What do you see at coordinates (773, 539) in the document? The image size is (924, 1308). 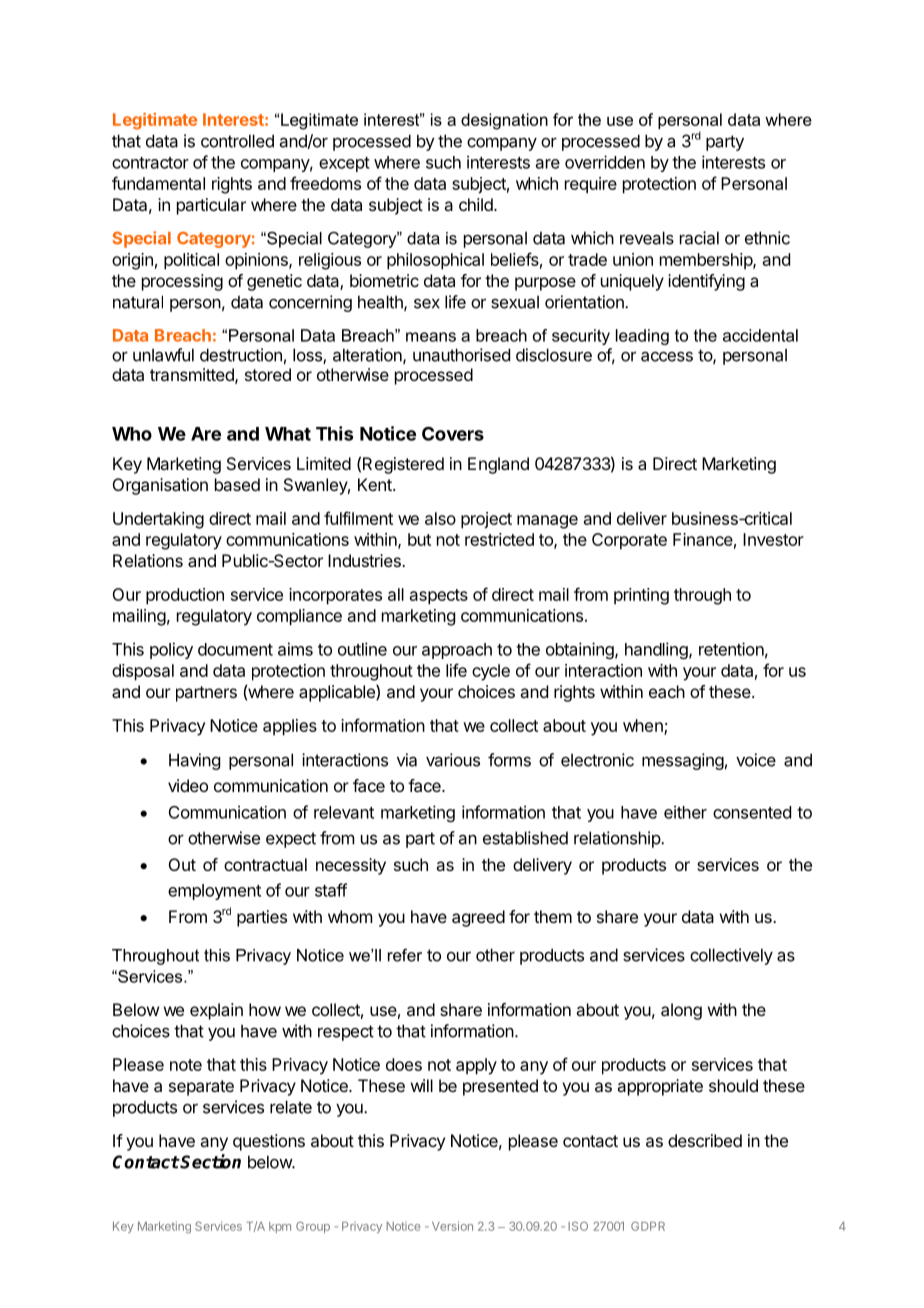 I see `Investor` at bounding box center [773, 539].
